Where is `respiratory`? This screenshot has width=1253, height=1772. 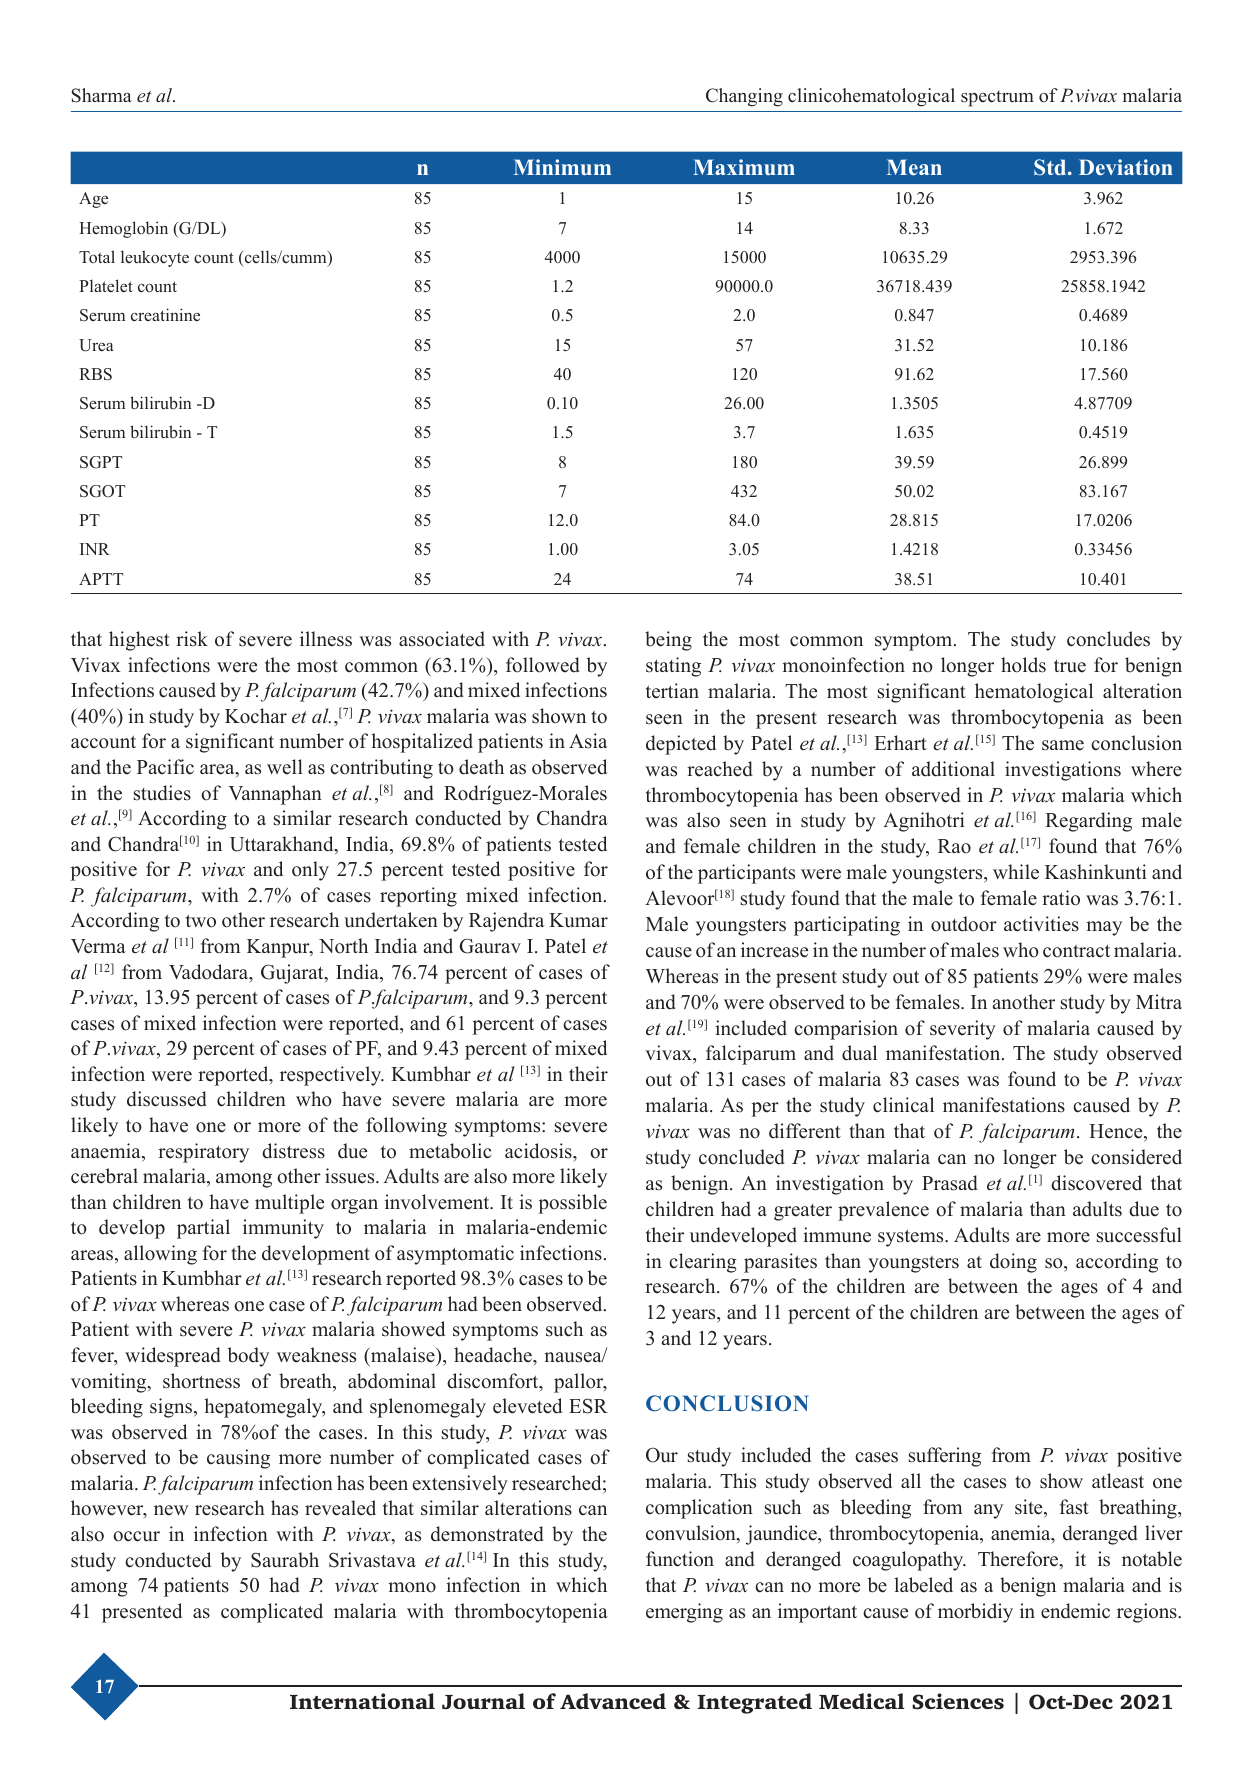
respiratory is located at coordinates (203, 1153).
